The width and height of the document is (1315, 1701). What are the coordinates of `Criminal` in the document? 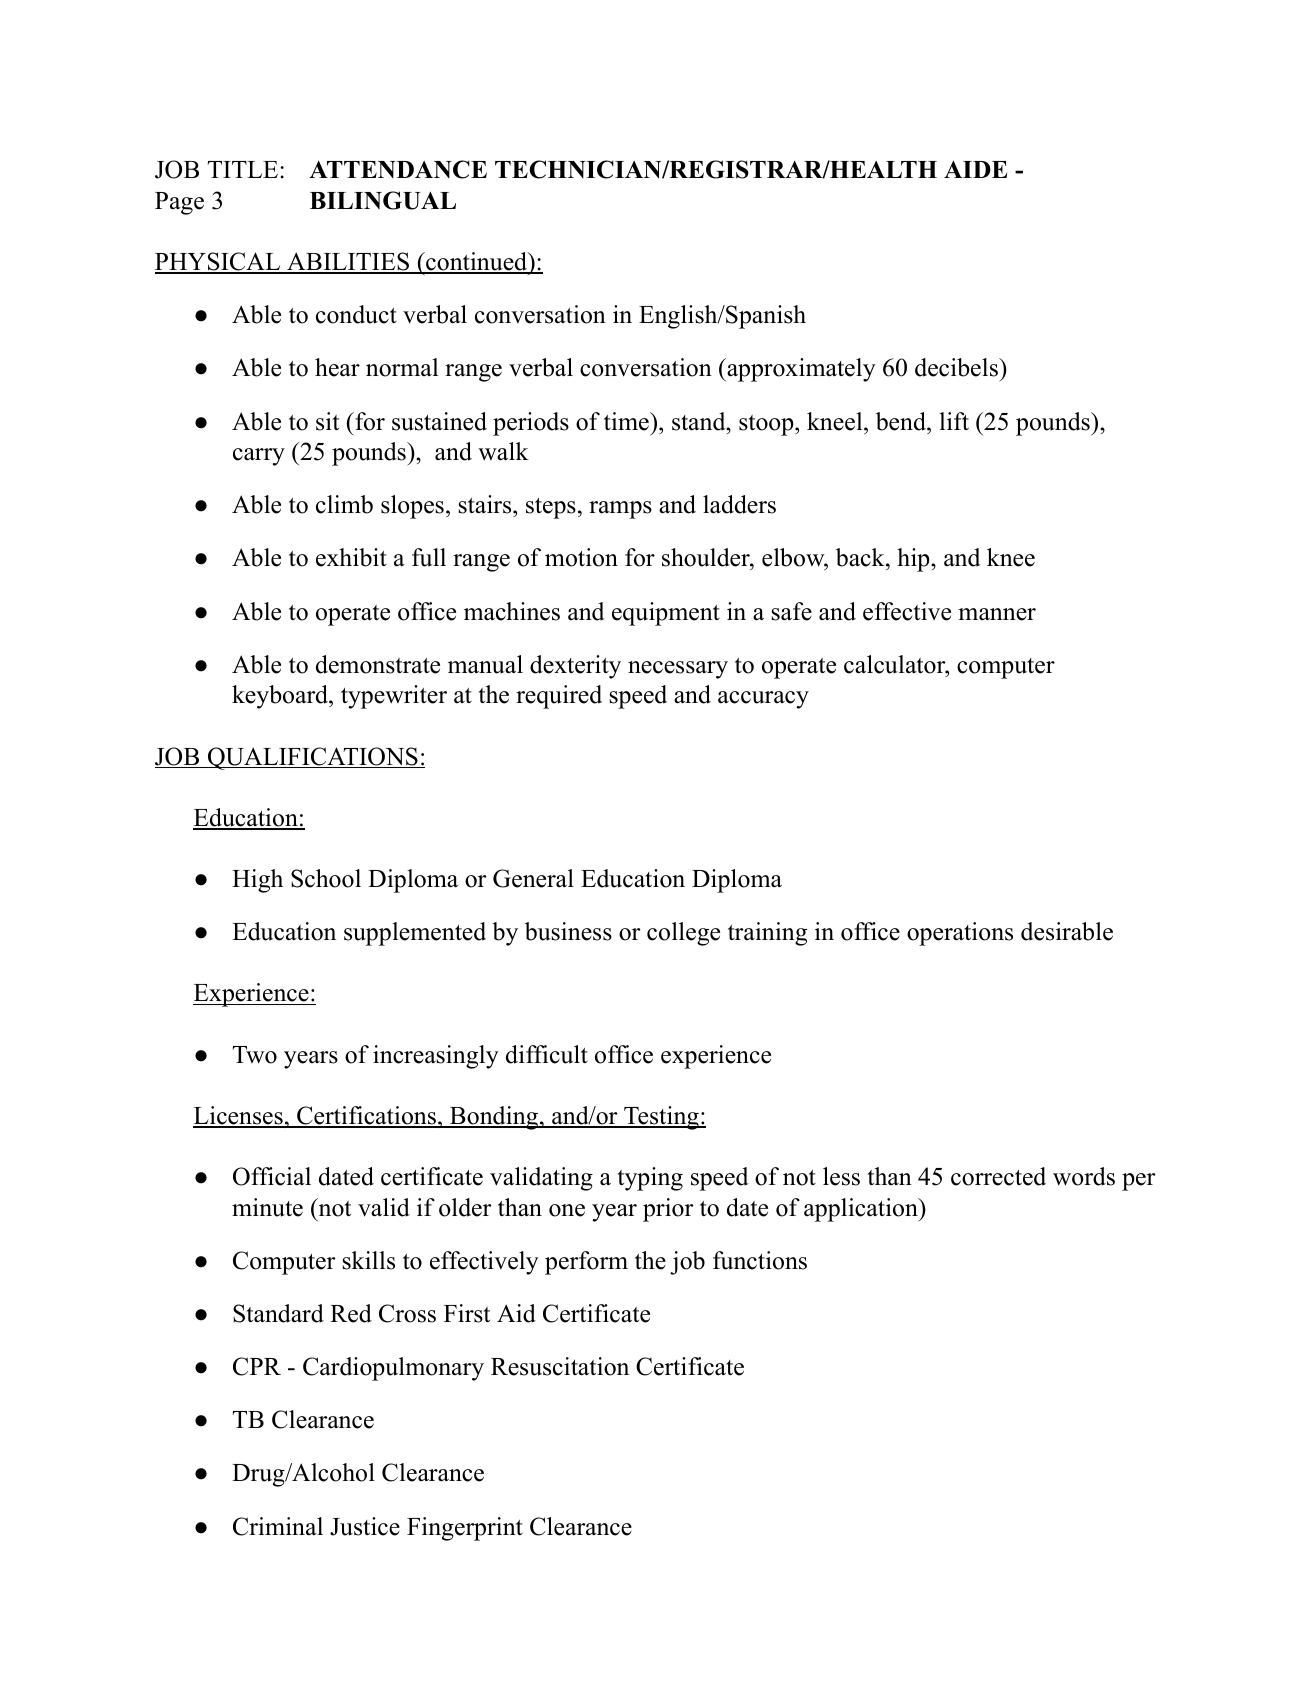 It's located at (278, 1526).
